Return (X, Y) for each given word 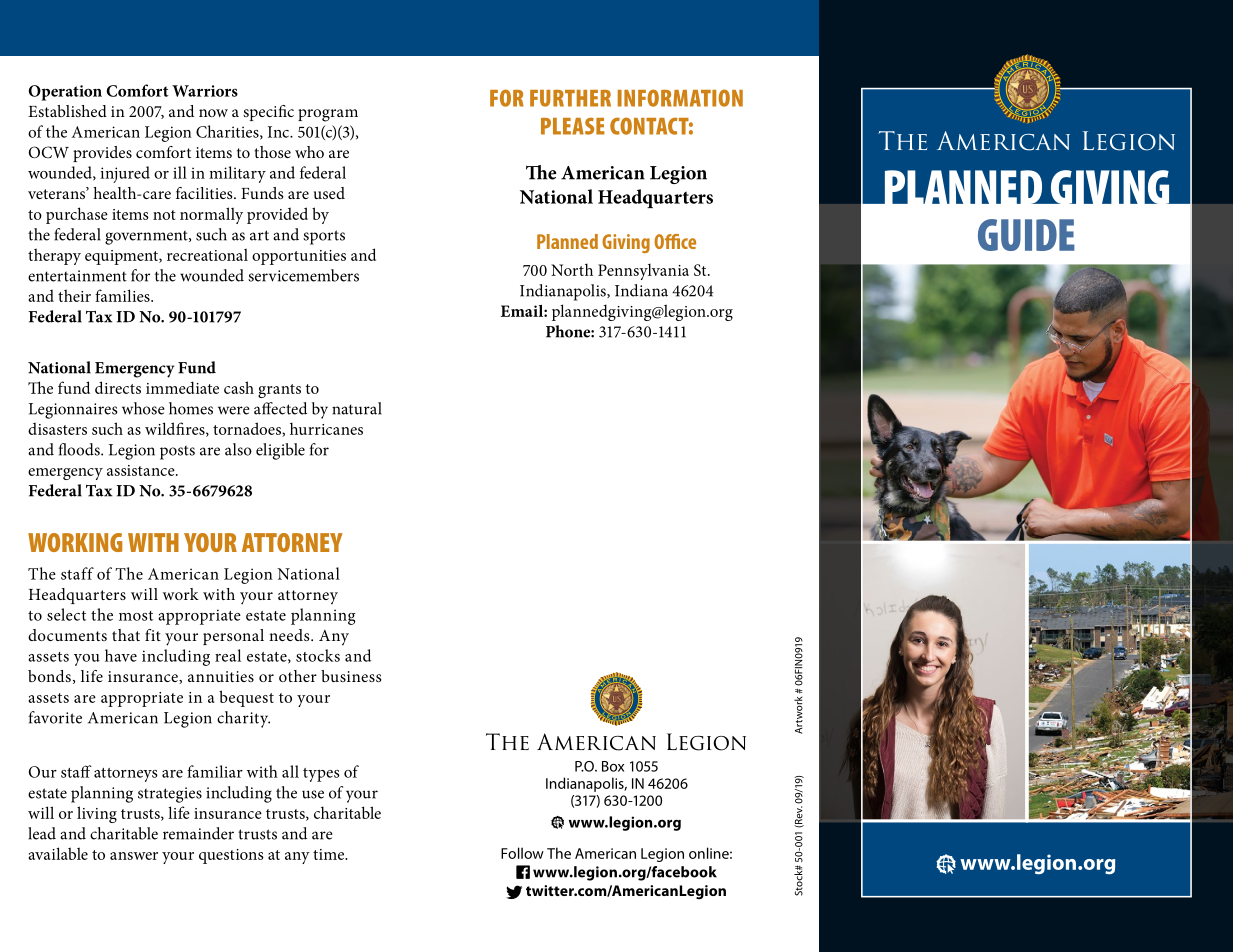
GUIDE (1026, 235)
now (213, 113)
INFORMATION (680, 98)
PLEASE (573, 126)
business (351, 676)
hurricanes (326, 428)
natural (357, 408)
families (123, 295)
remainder (198, 833)
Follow (522, 853)
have (121, 655)
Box (613, 766)
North (572, 269)
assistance (142, 470)
